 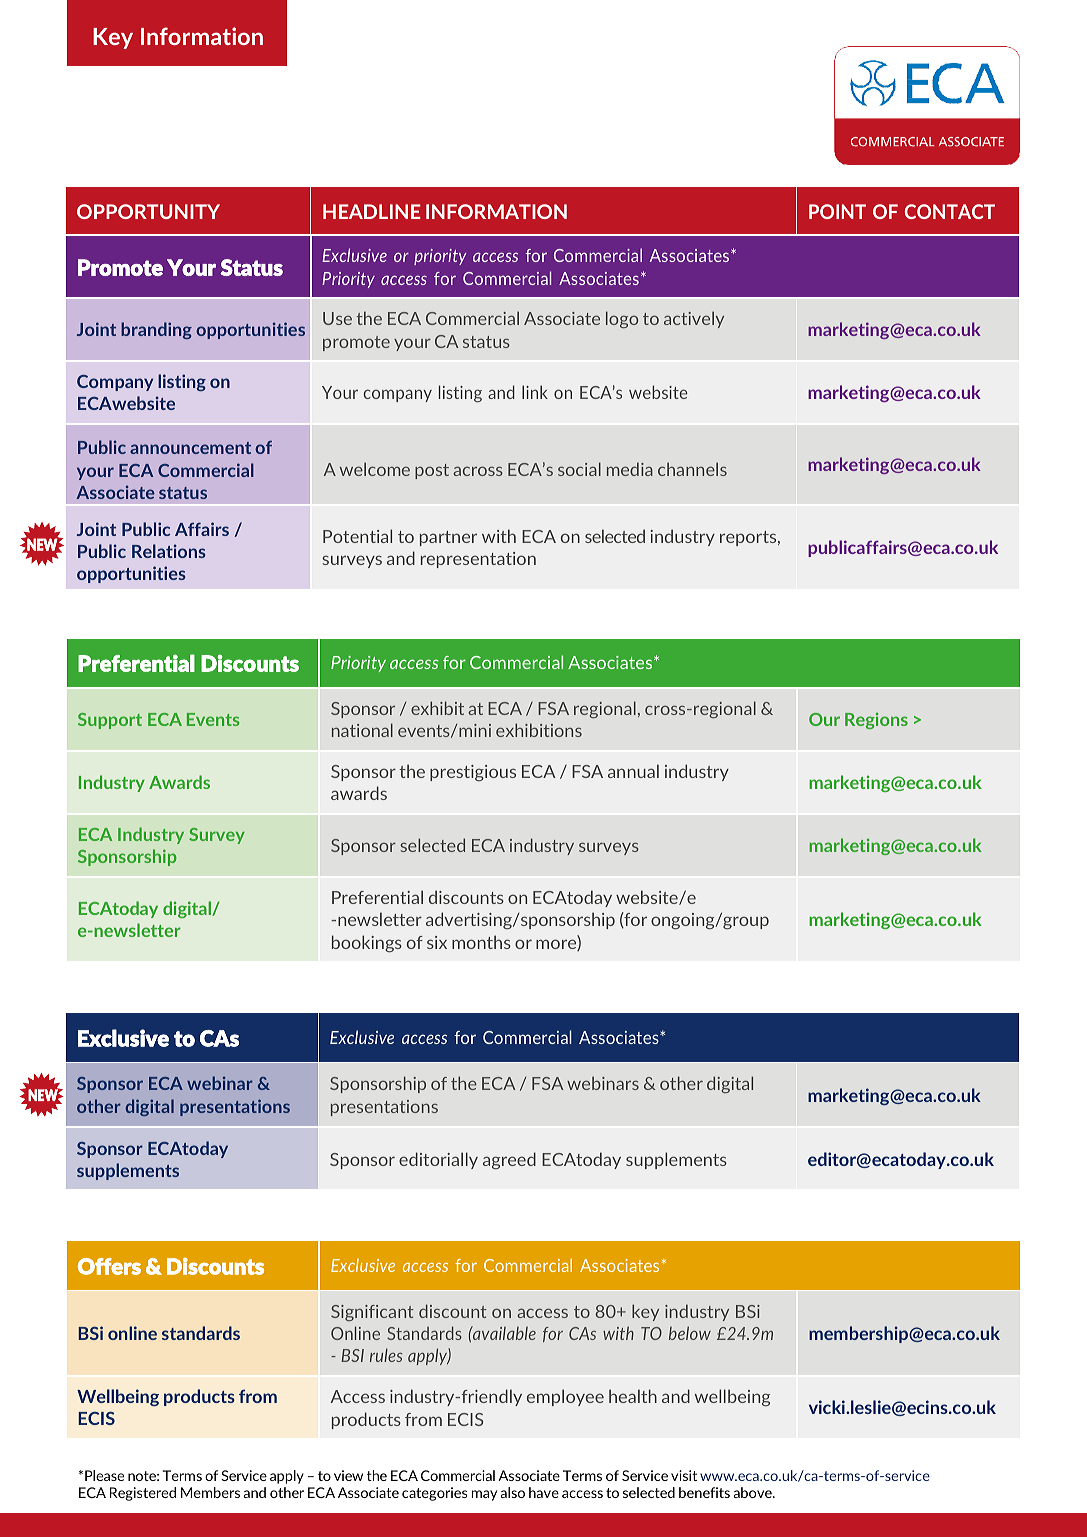 I want to click on POINT, so click(x=837, y=211).
